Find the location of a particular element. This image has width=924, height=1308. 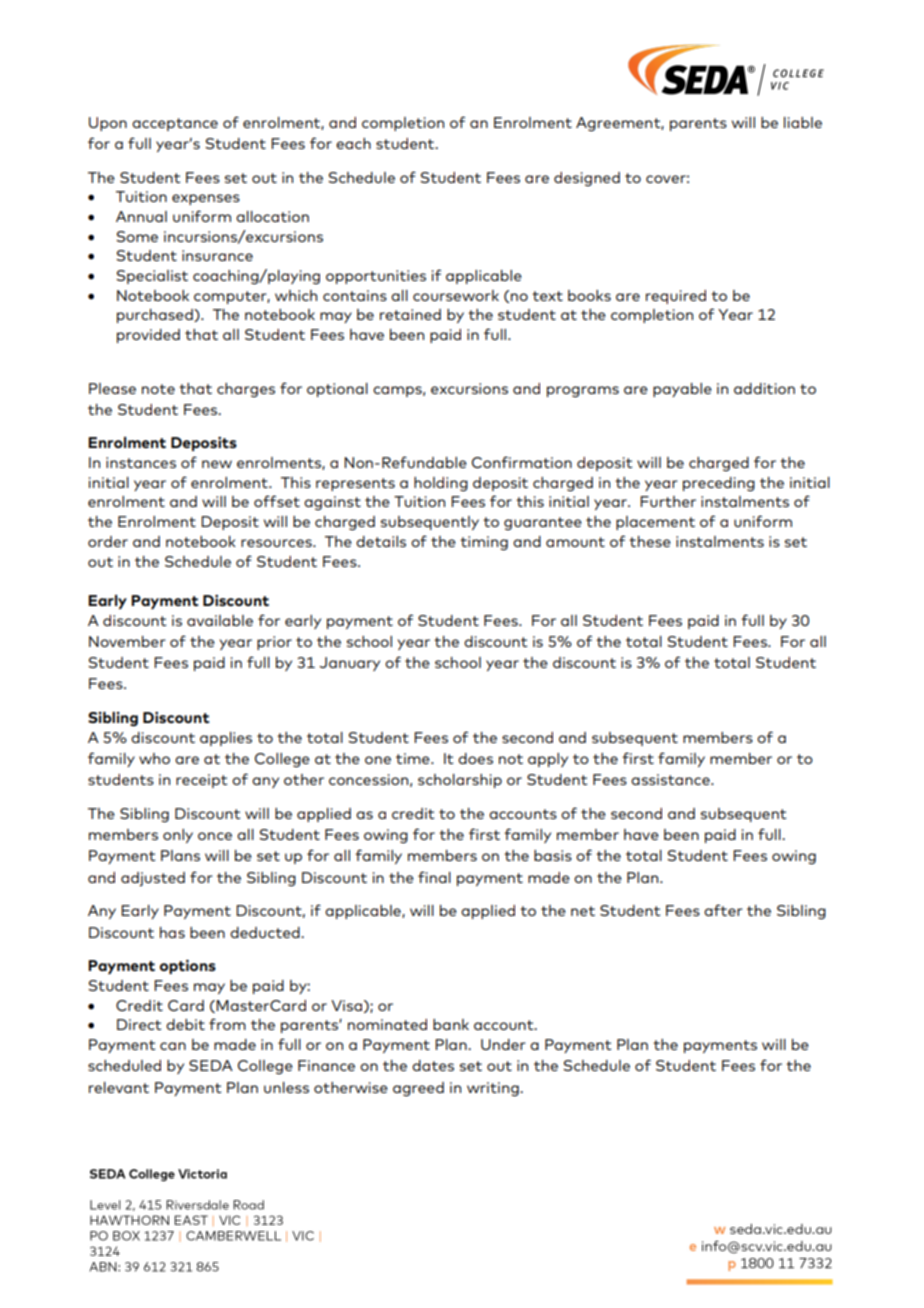

each is located at coordinates (353, 143).
